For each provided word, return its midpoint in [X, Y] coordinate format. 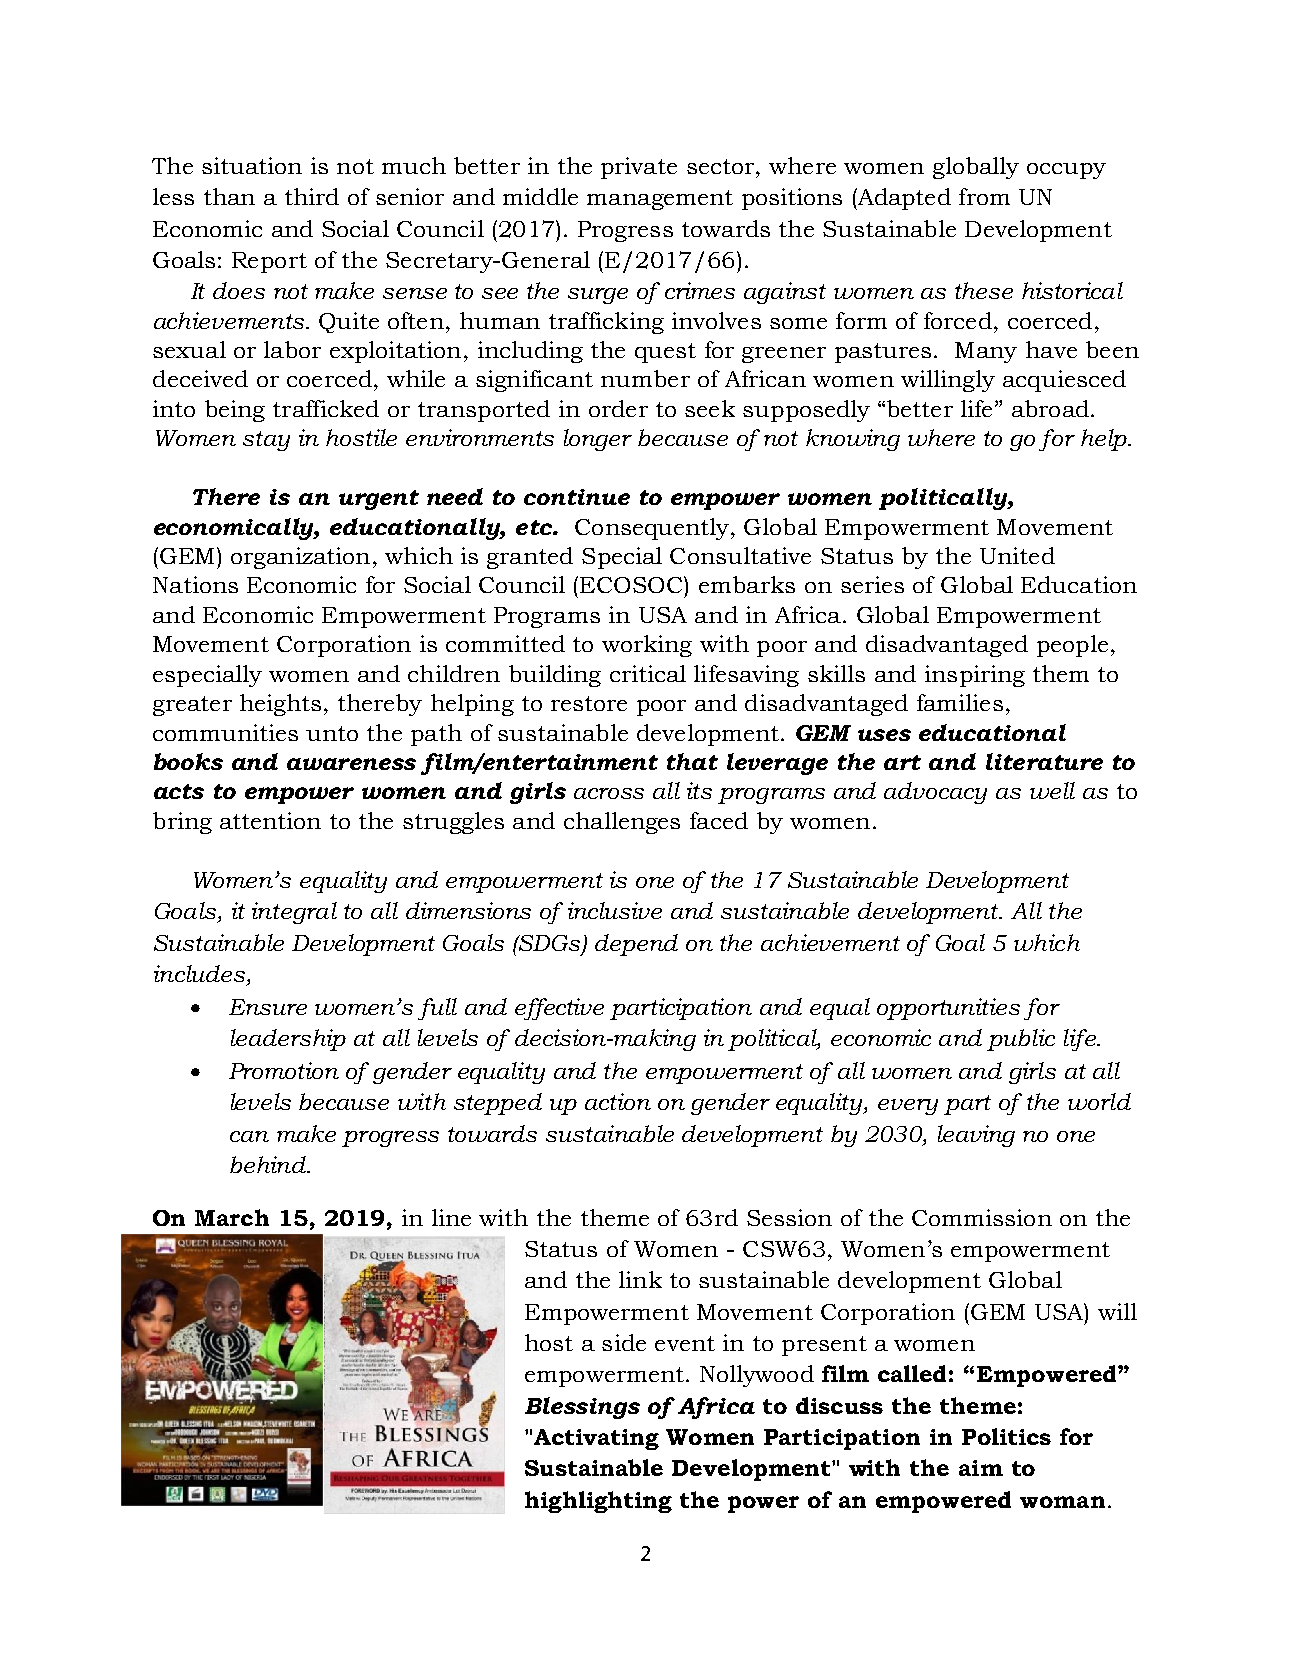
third [312, 196]
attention [270, 820]
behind [269, 1164]
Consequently [653, 529]
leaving [976, 1136]
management [660, 200]
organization [300, 558]
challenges [622, 823]
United [1017, 555]
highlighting [598, 1502]
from [984, 196]
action [618, 1101]
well [1052, 790]
